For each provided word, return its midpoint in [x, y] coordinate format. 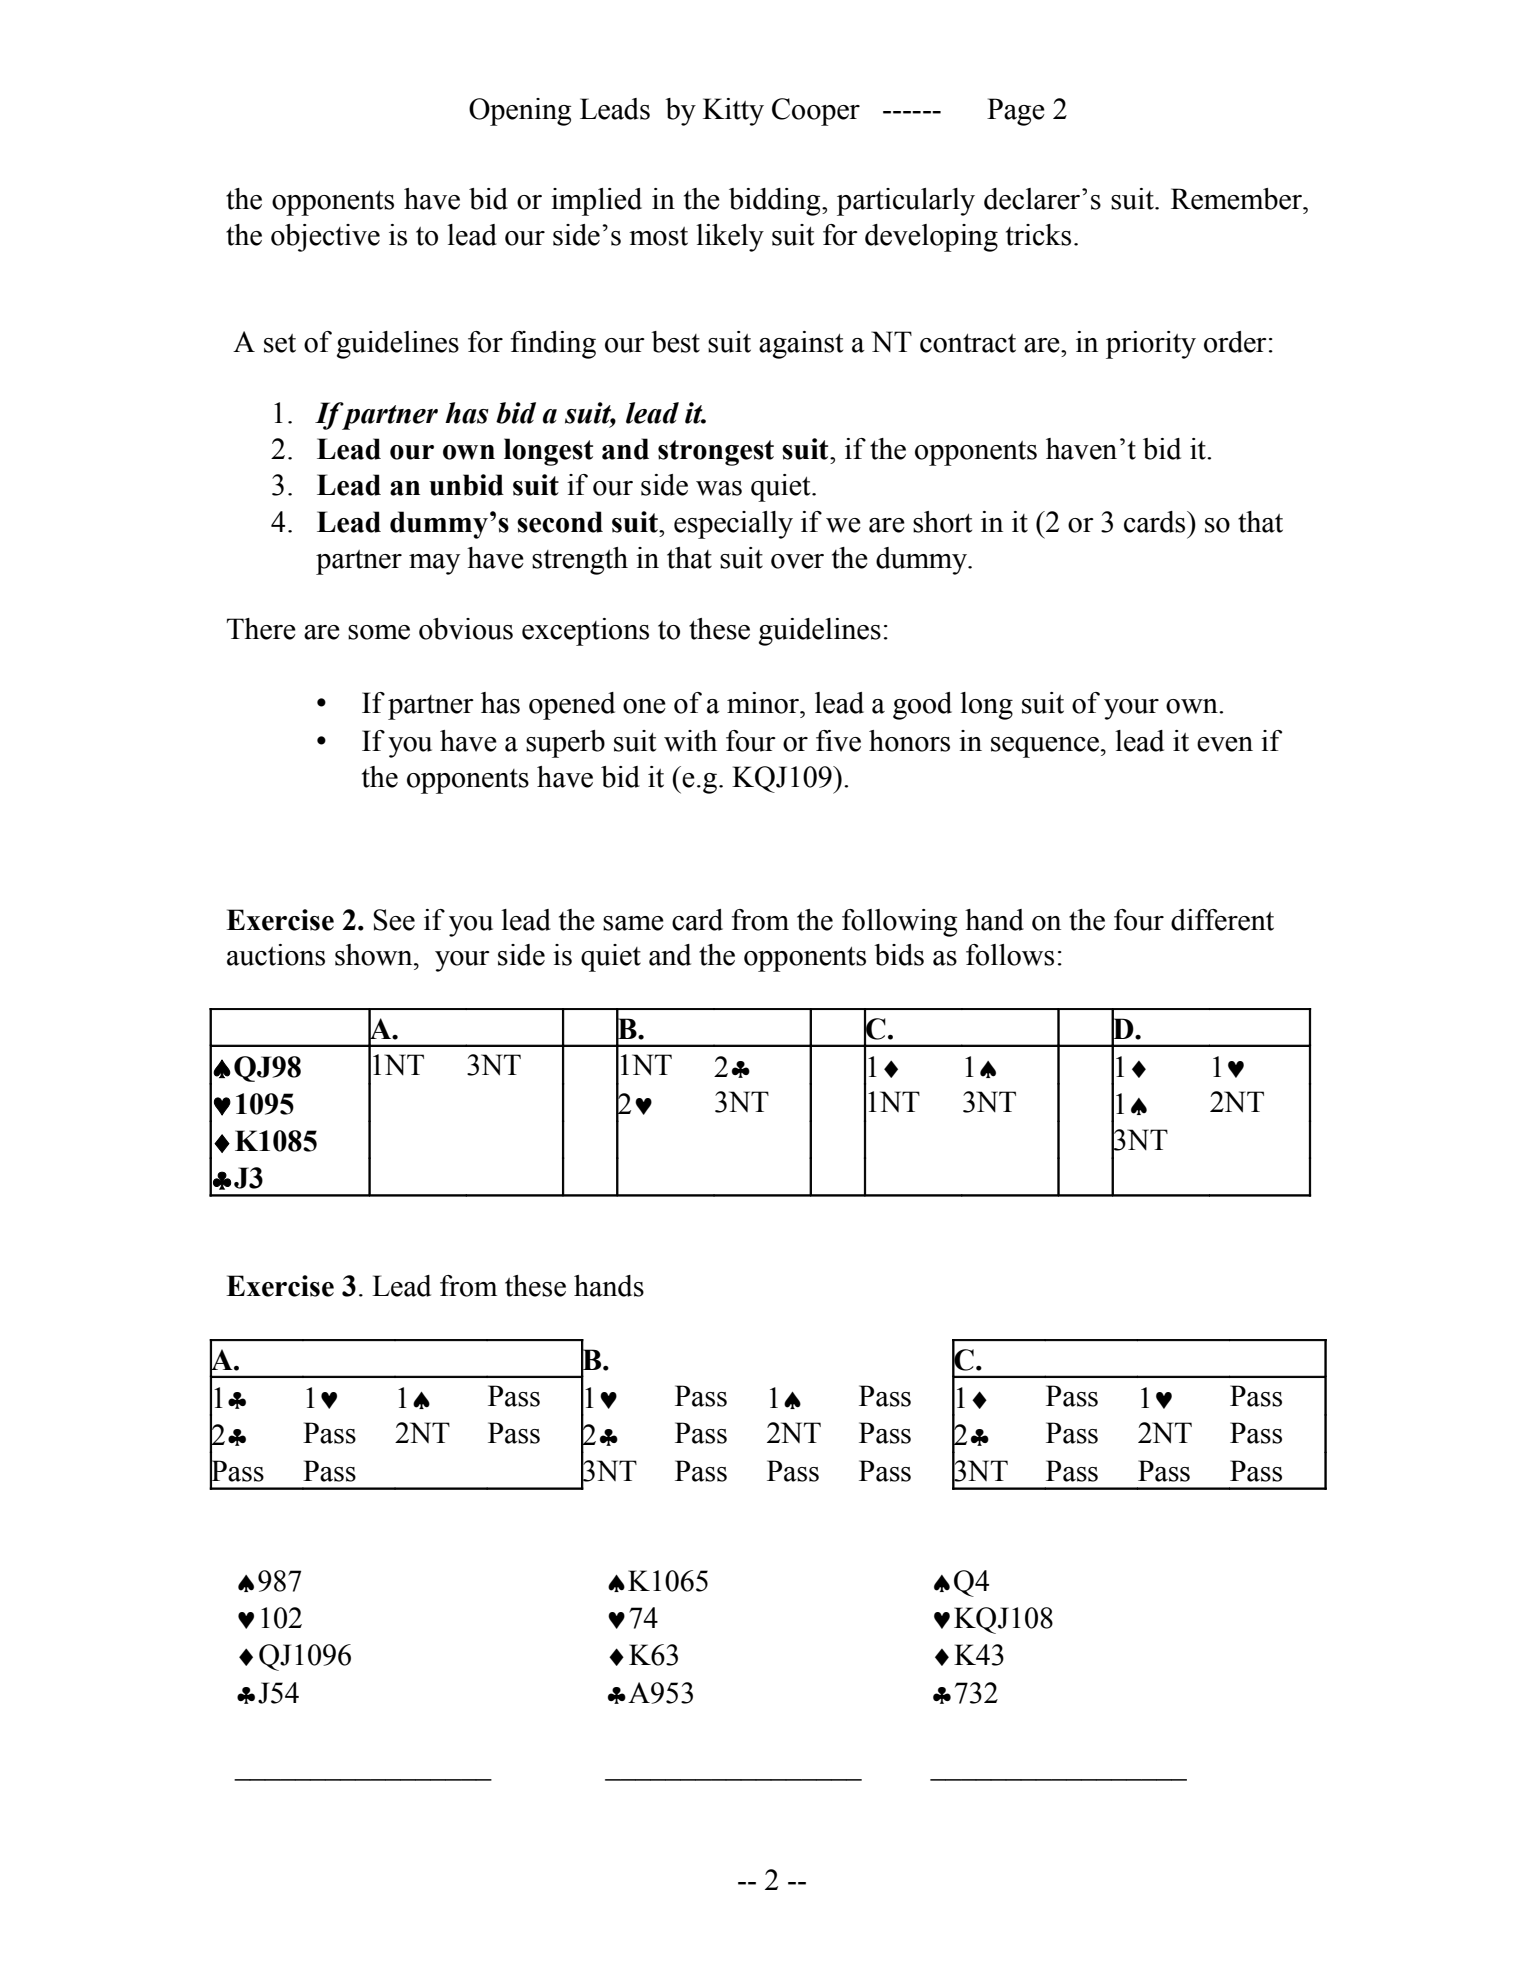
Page [1016, 112]
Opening [520, 112]
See [394, 920]
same [633, 923]
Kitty [733, 112]
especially [733, 525]
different [1222, 920]
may [434, 564]
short [942, 522]
